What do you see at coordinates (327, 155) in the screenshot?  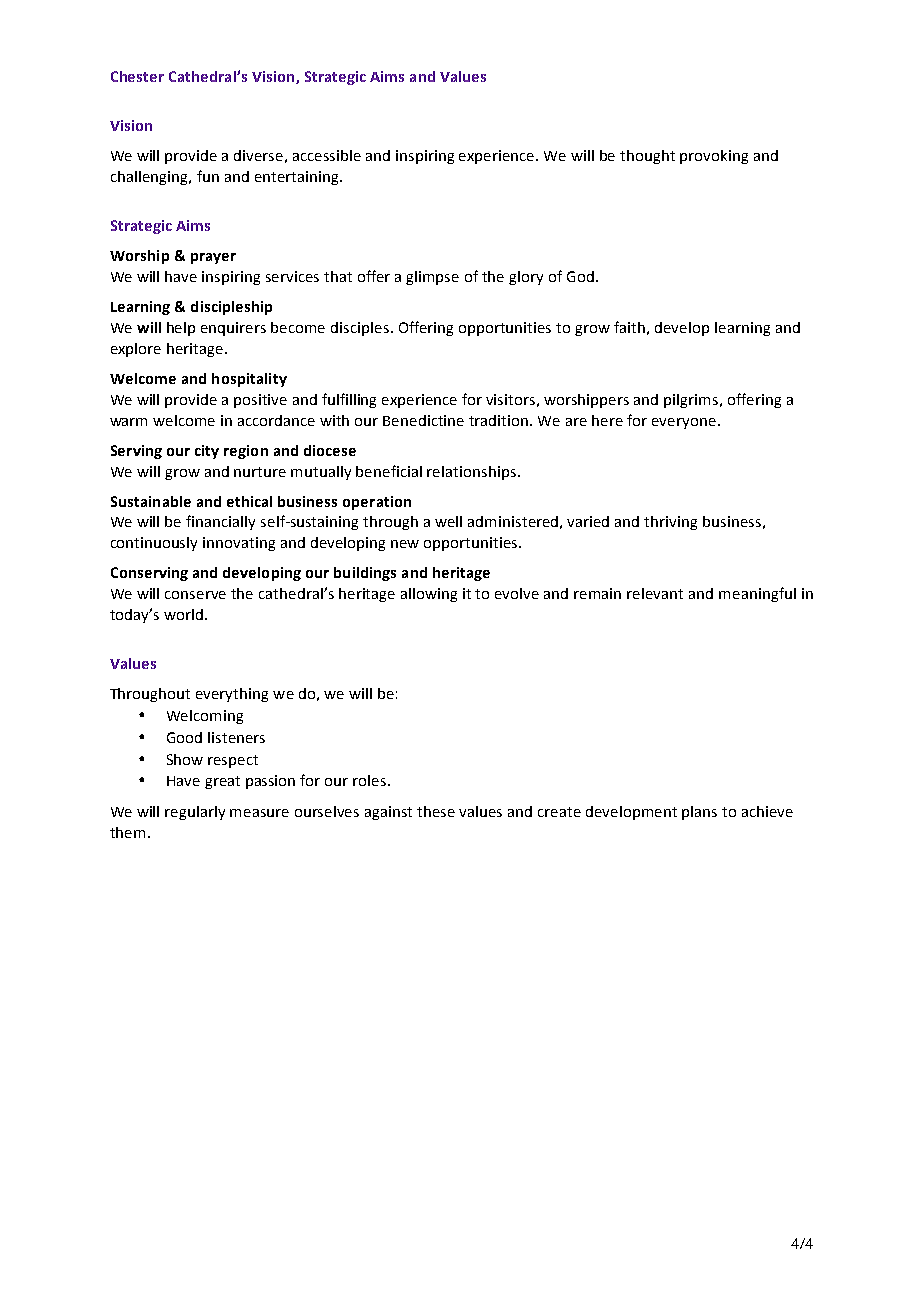 I see `accessible` at bounding box center [327, 155].
